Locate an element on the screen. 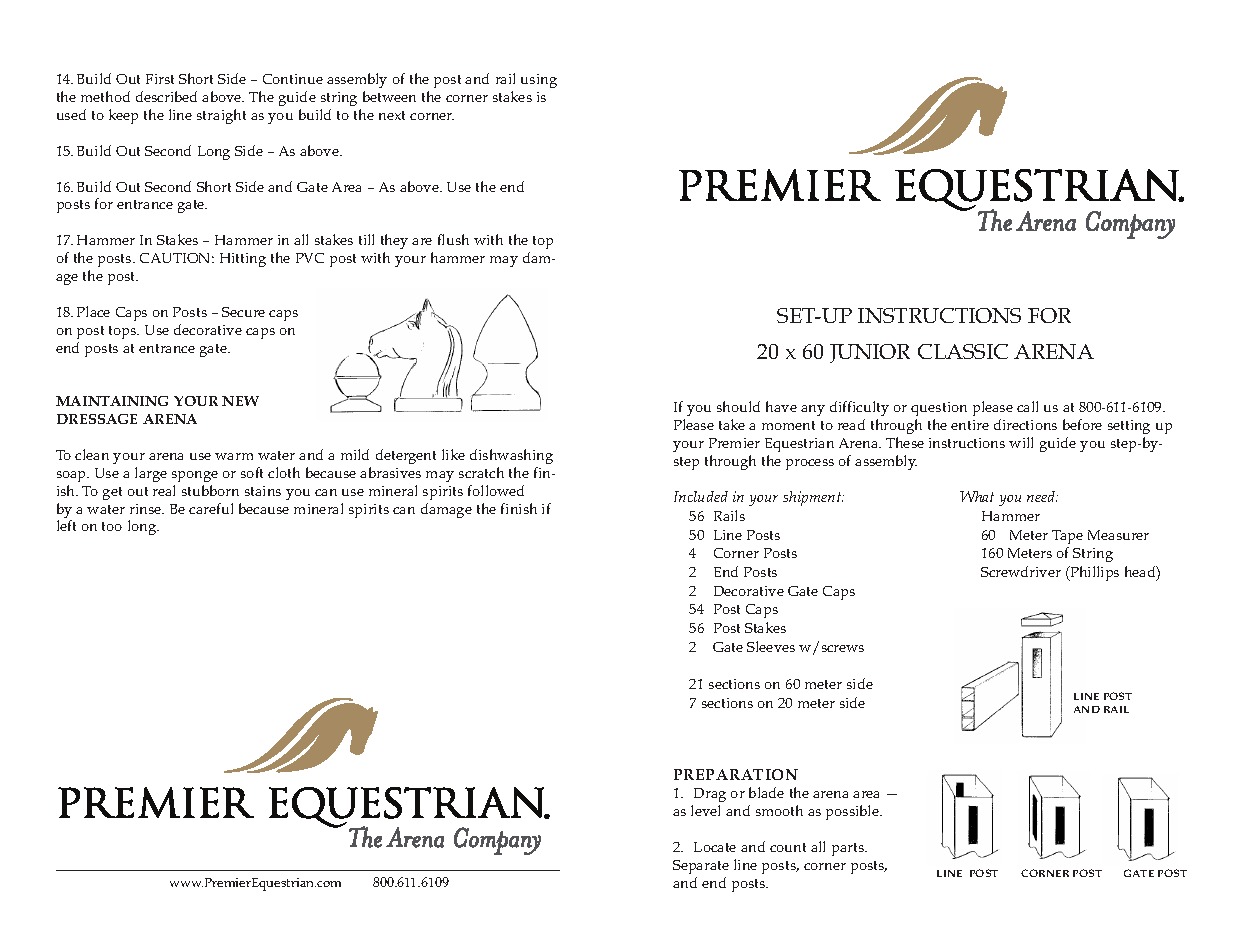  dishwashing is located at coordinates (511, 456).
